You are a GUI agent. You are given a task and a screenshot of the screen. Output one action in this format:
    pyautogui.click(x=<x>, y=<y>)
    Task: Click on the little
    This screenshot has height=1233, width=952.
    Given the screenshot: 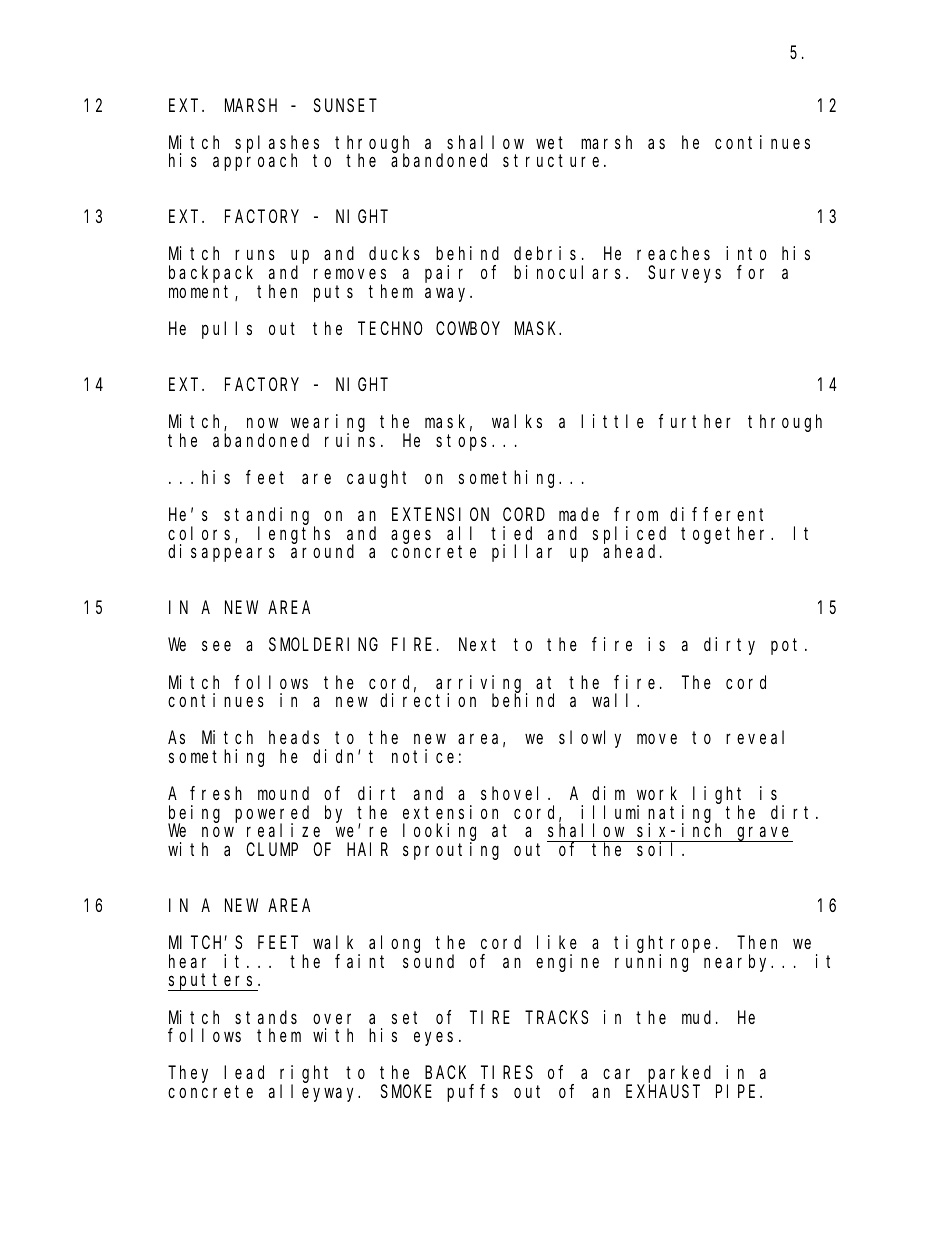 What is the action you would take?
    pyautogui.click(x=612, y=421)
